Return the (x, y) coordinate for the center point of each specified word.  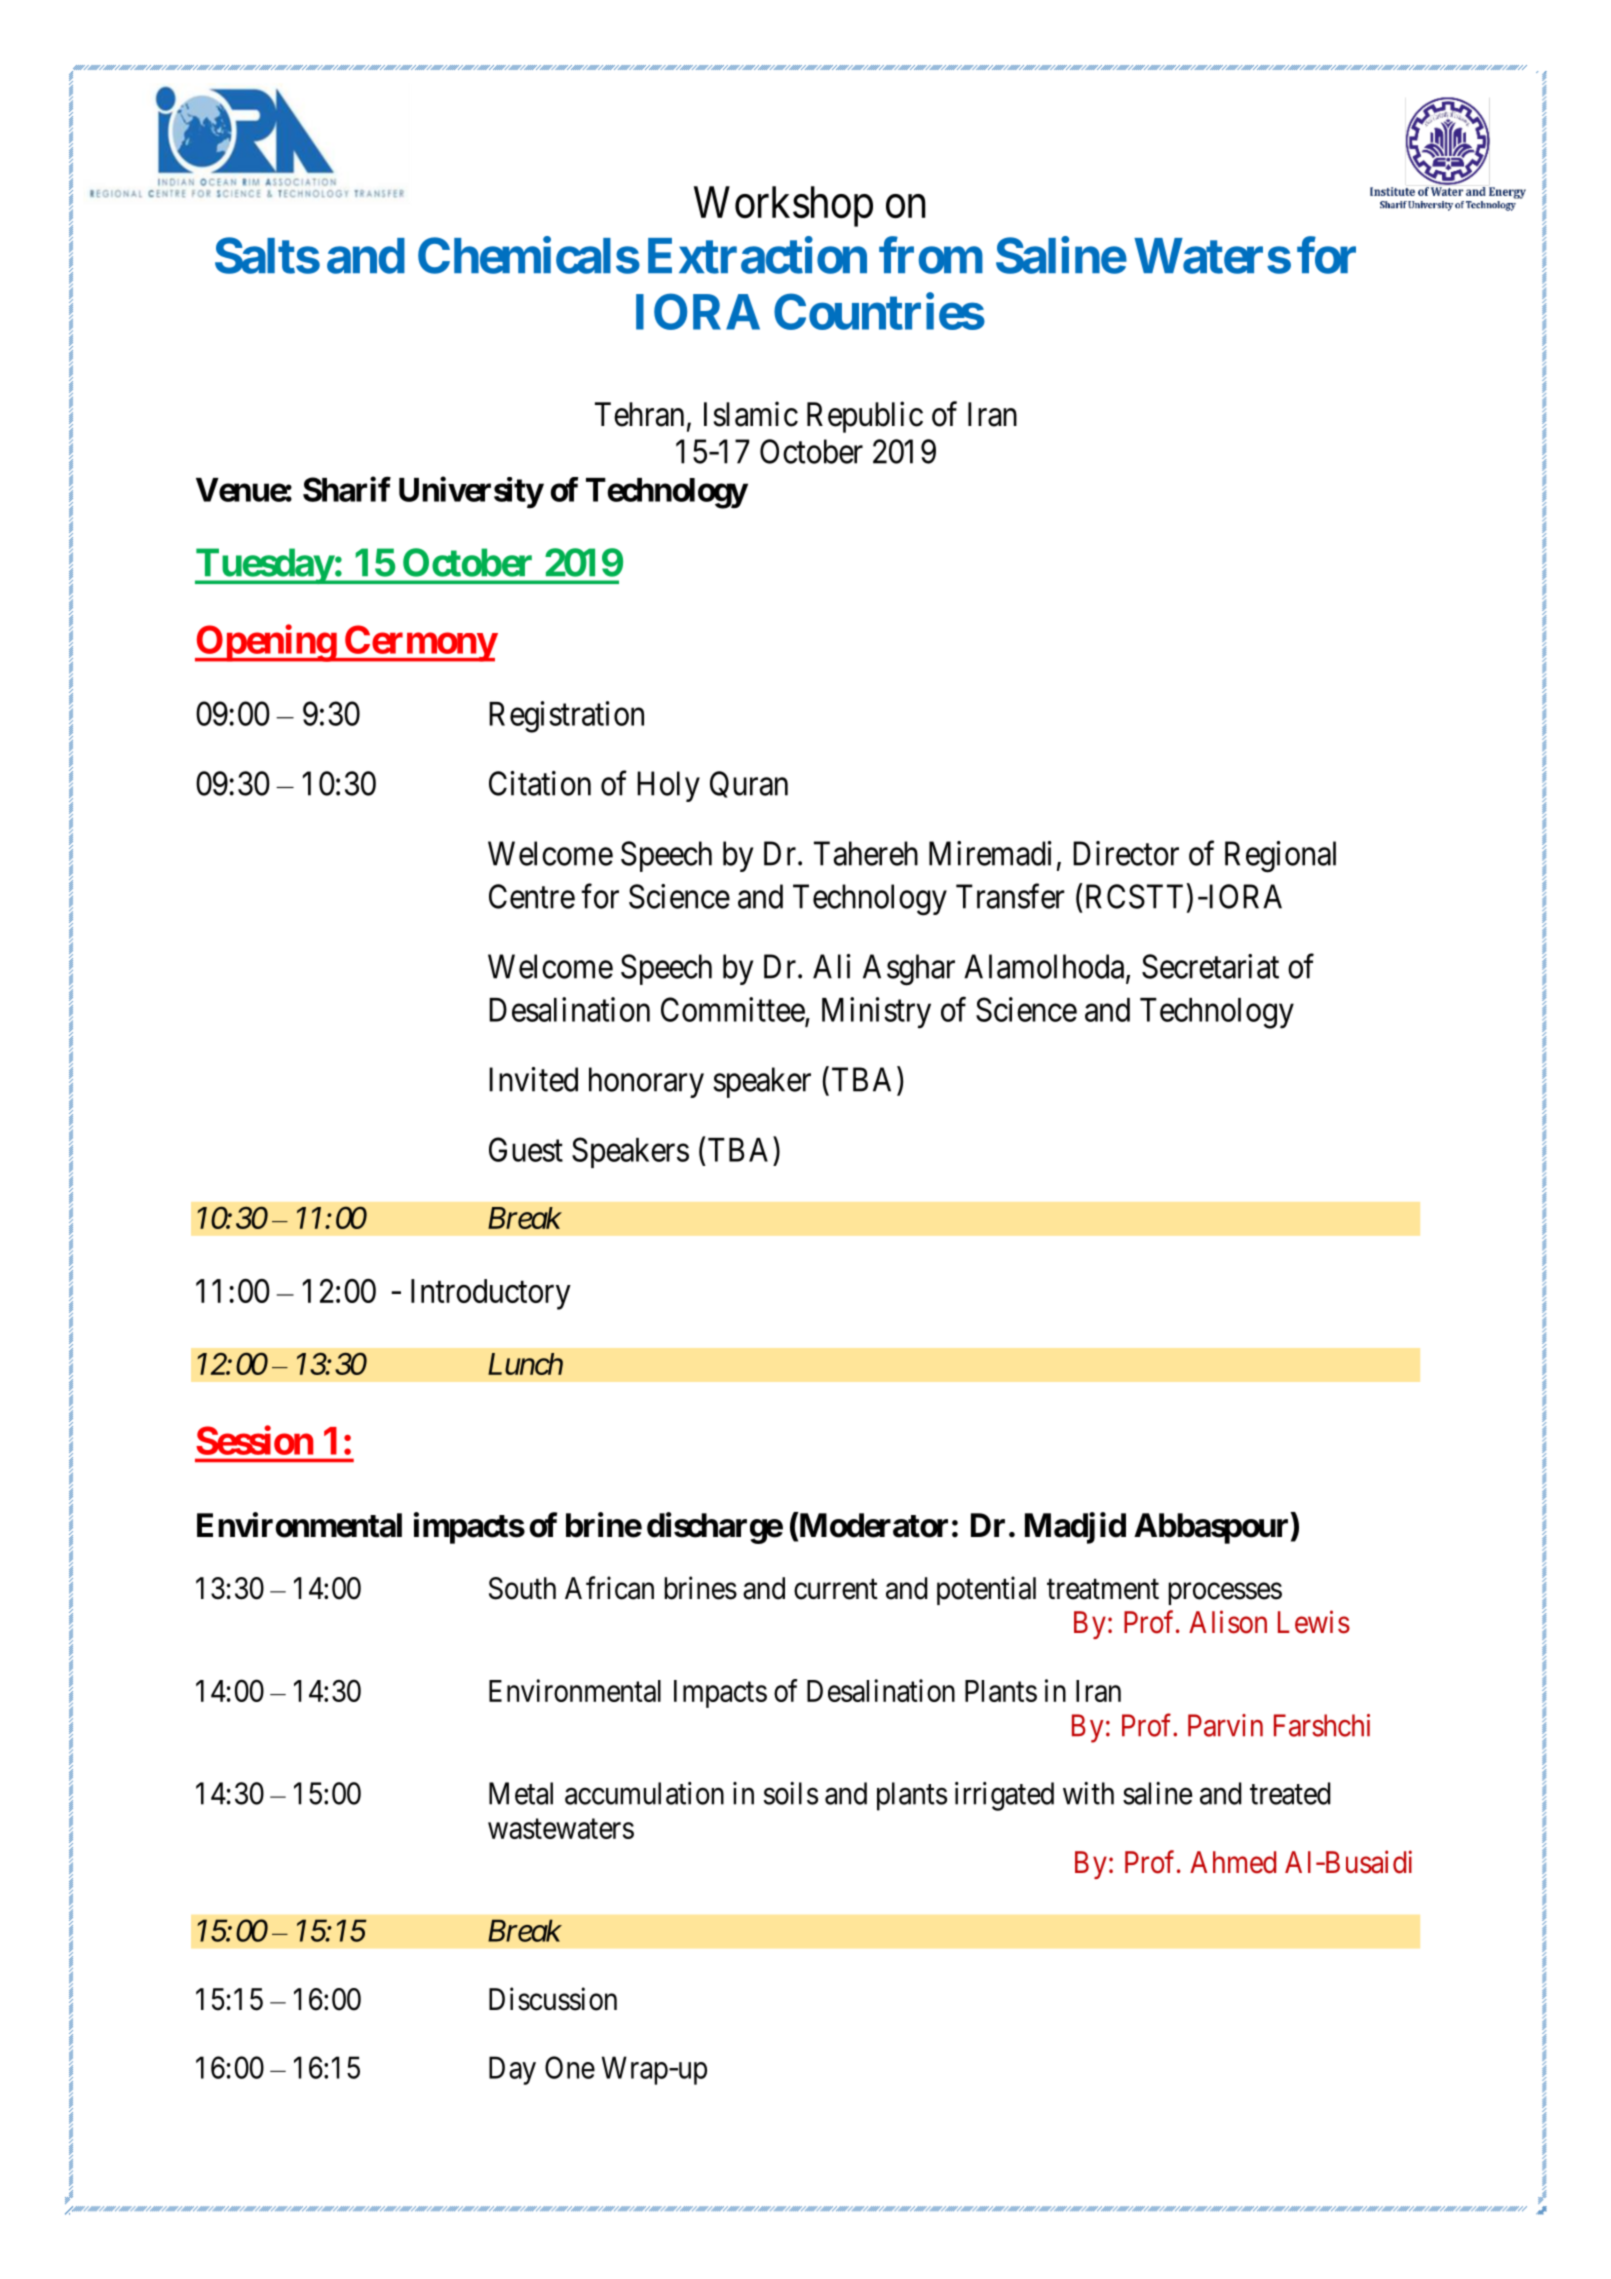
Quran (749, 784)
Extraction (757, 255)
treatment (1103, 1589)
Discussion (553, 1999)
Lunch (525, 1364)
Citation (540, 783)
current (836, 1589)
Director (1126, 853)
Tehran (639, 414)
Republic (865, 417)
